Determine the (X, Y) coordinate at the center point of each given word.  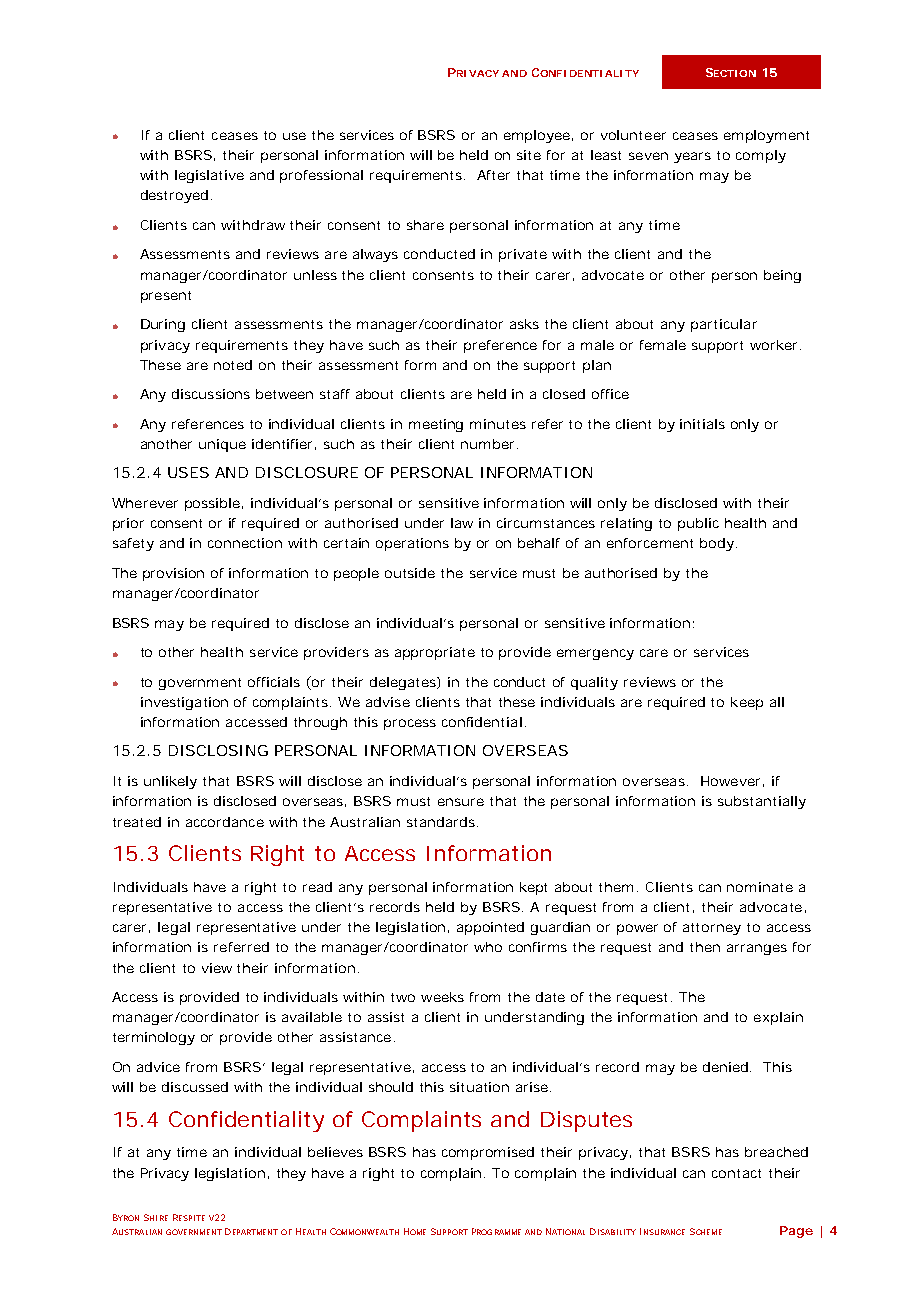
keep (747, 703)
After (493, 175)
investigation (184, 703)
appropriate (435, 653)
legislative (209, 176)
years (692, 157)
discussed (195, 1087)
